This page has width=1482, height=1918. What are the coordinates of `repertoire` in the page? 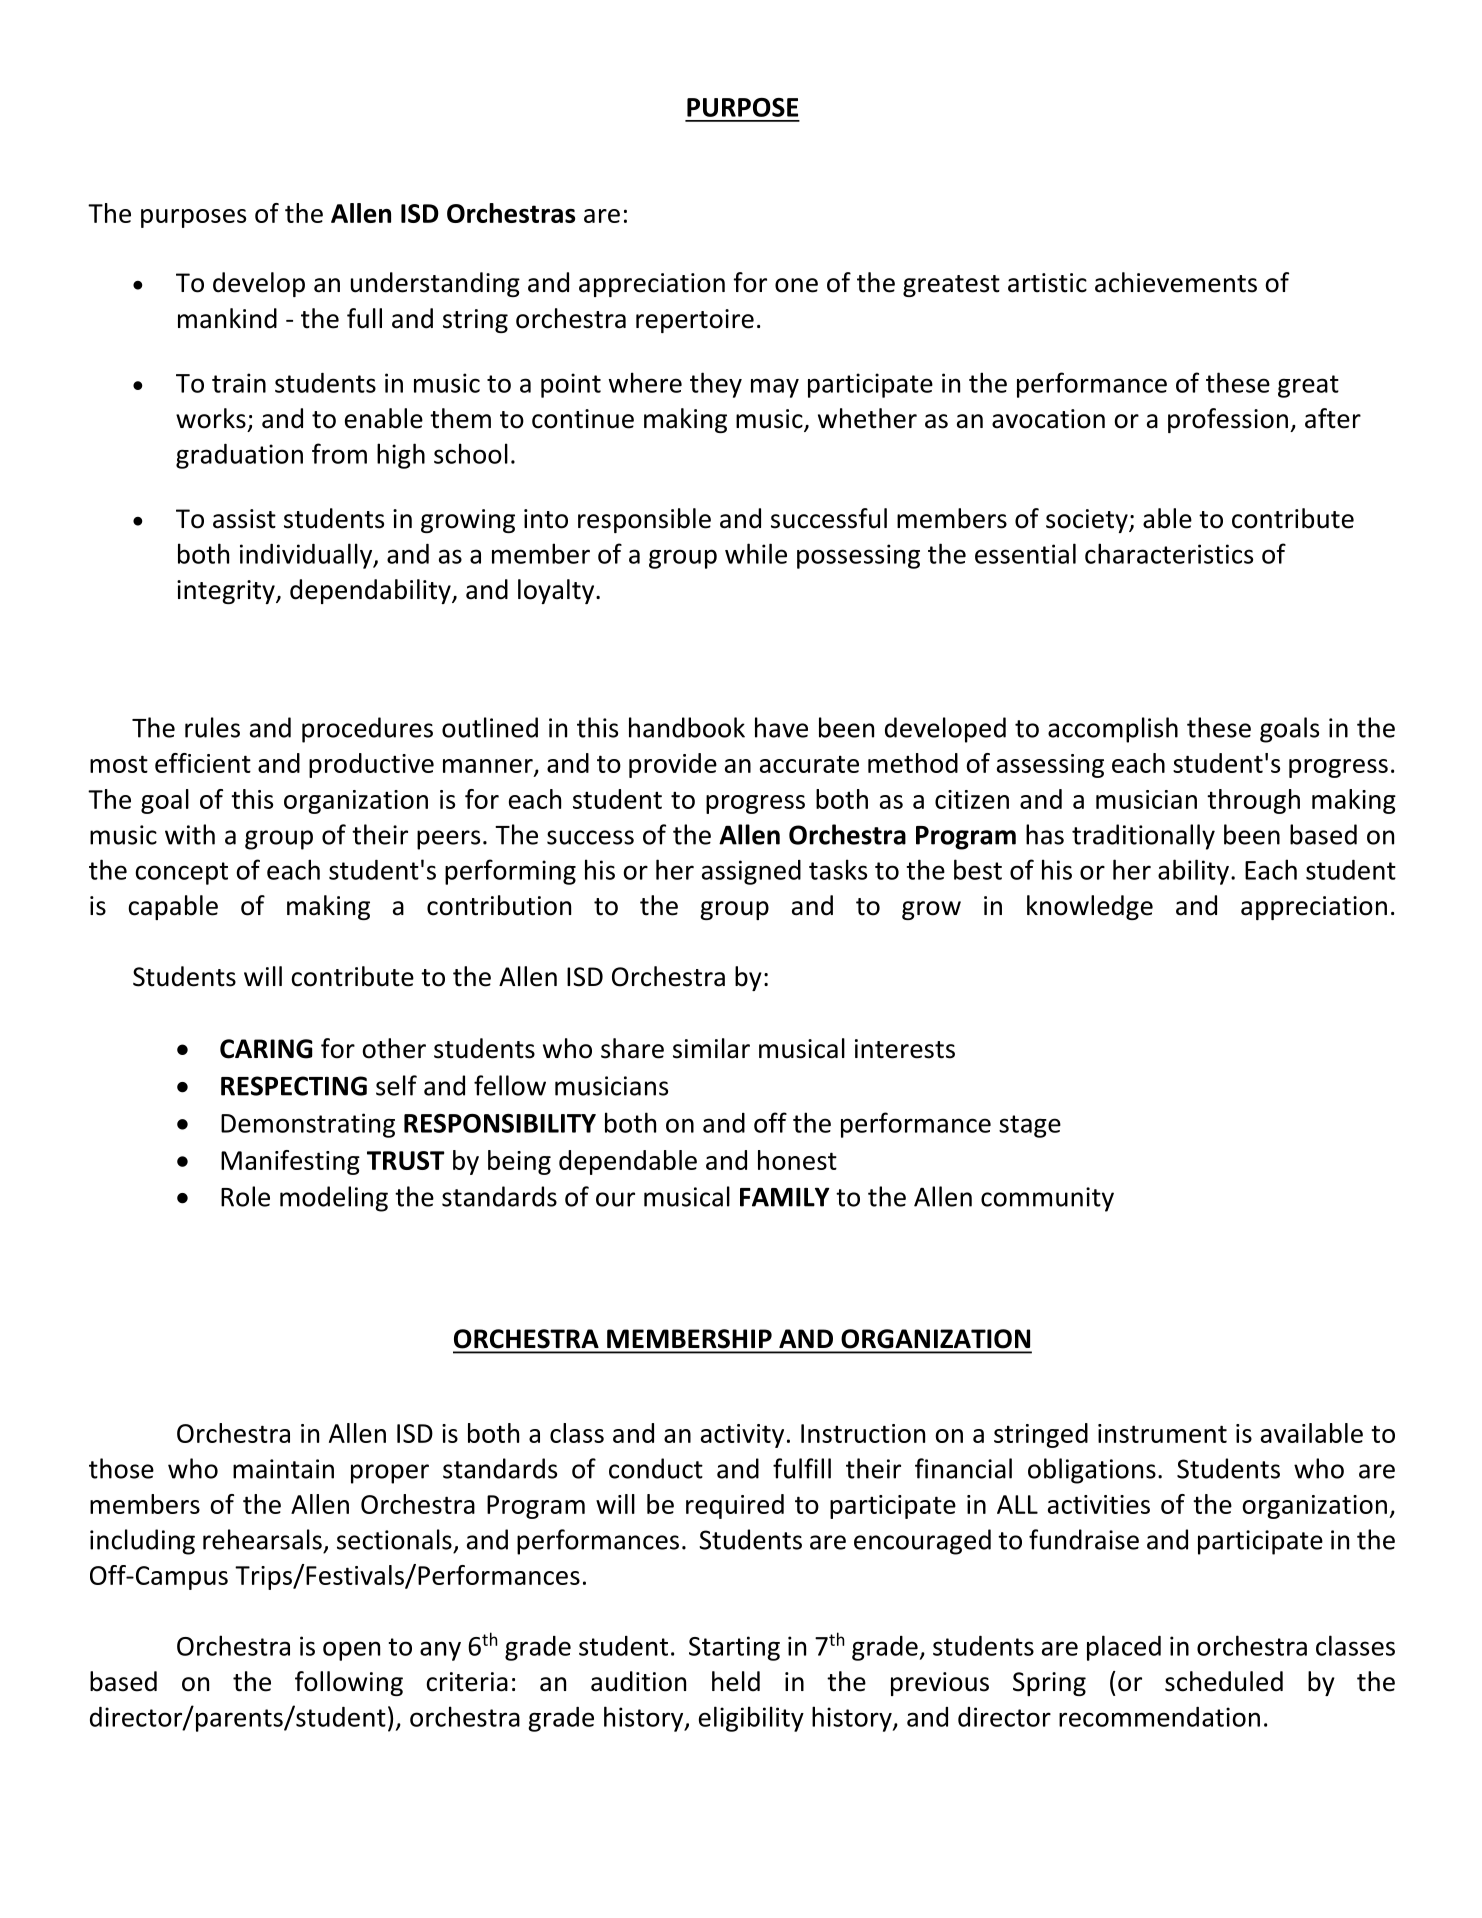 It's located at (695, 321).
